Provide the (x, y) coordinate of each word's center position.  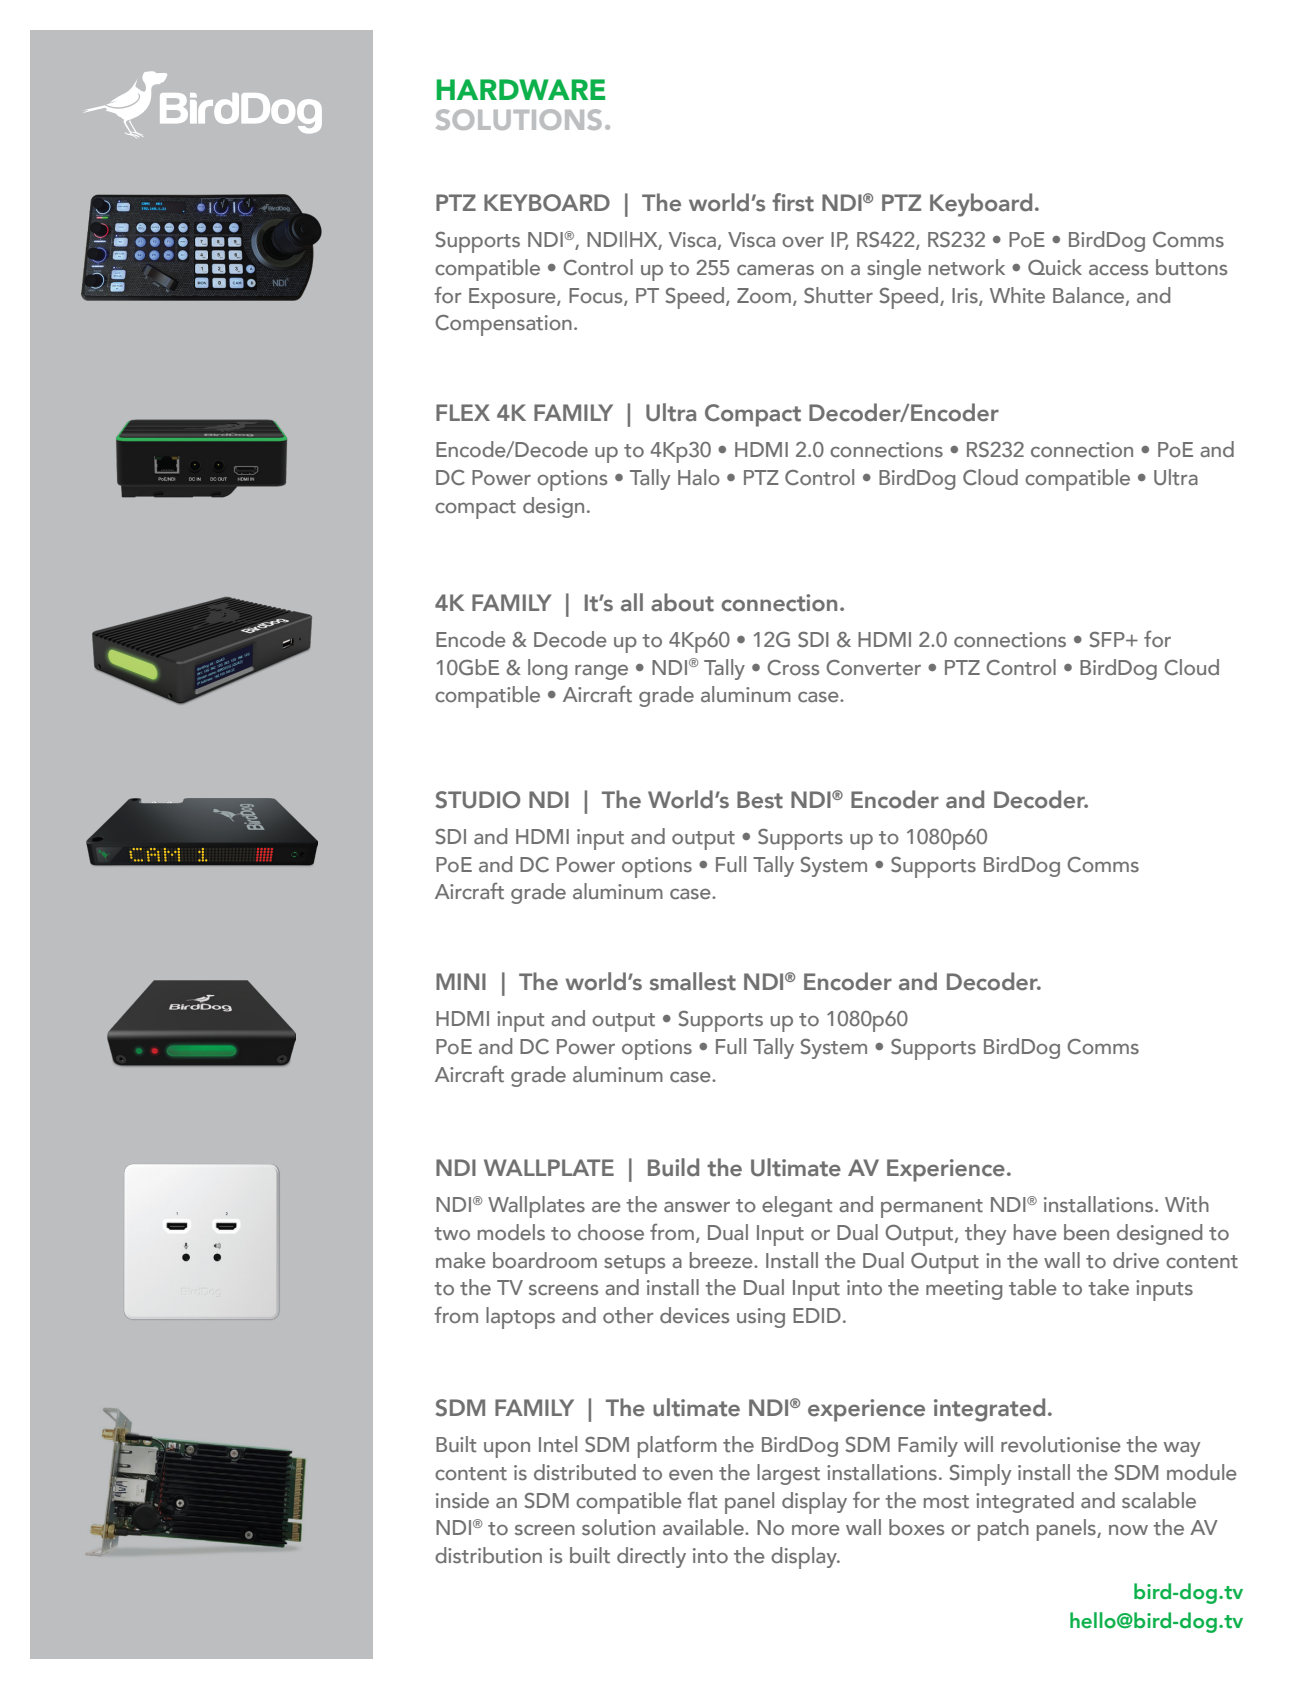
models (511, 1232)
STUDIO (477, 800)
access (1118, 270)
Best (760, 800)
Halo (699, 477)
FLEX (463, 412)
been (1086, 1232)
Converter (873, 668)
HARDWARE (520, 89)
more (816, 1530)
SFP (1108, 639)
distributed (585, 1472)
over (803, 242)
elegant (797, 1206)
